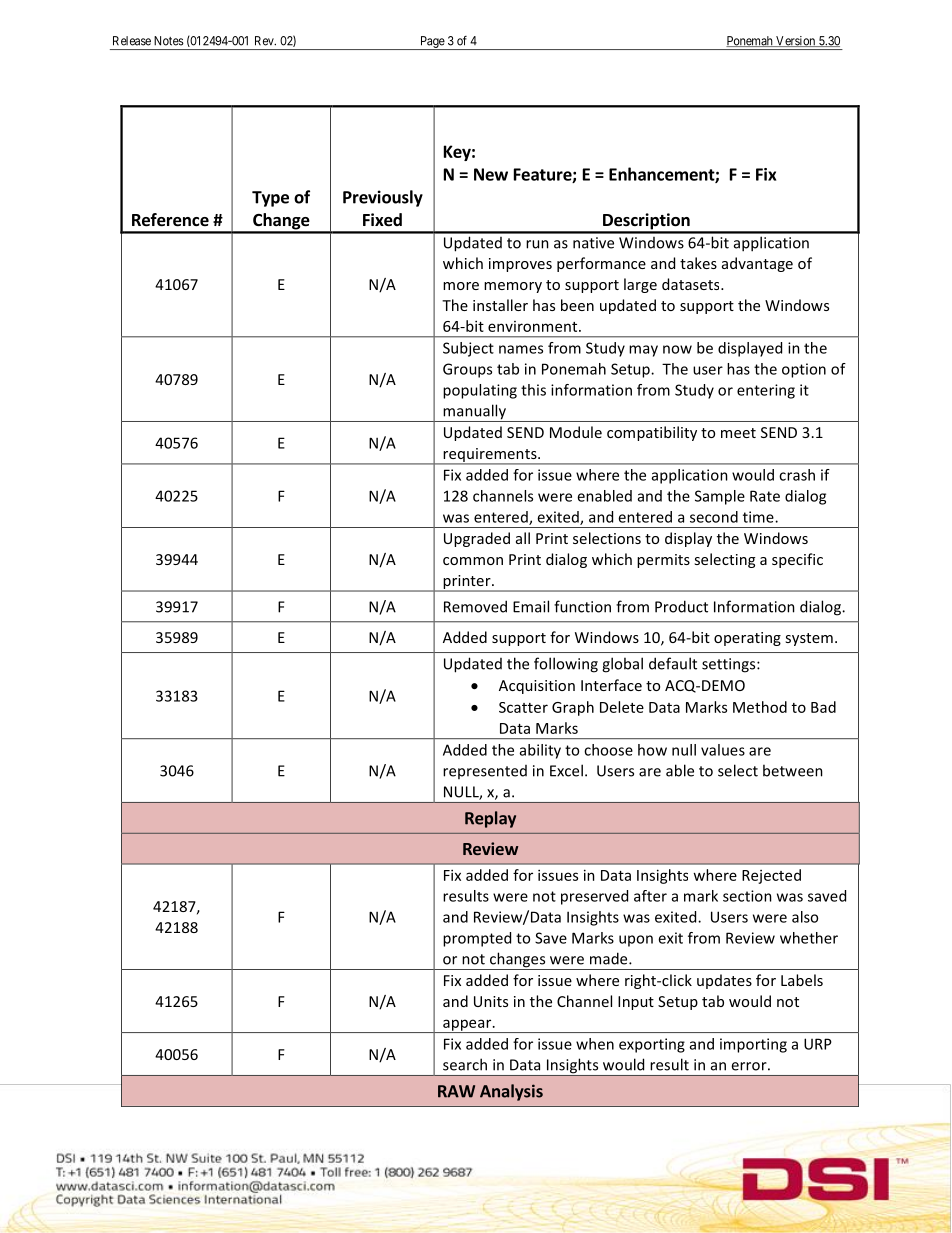 Image resolution: width=952 pixels, height=1233 pixels. What do you see at coordinates (477, 539) in the image?
I see `Upgraded` at bounding box center [477, 539].
